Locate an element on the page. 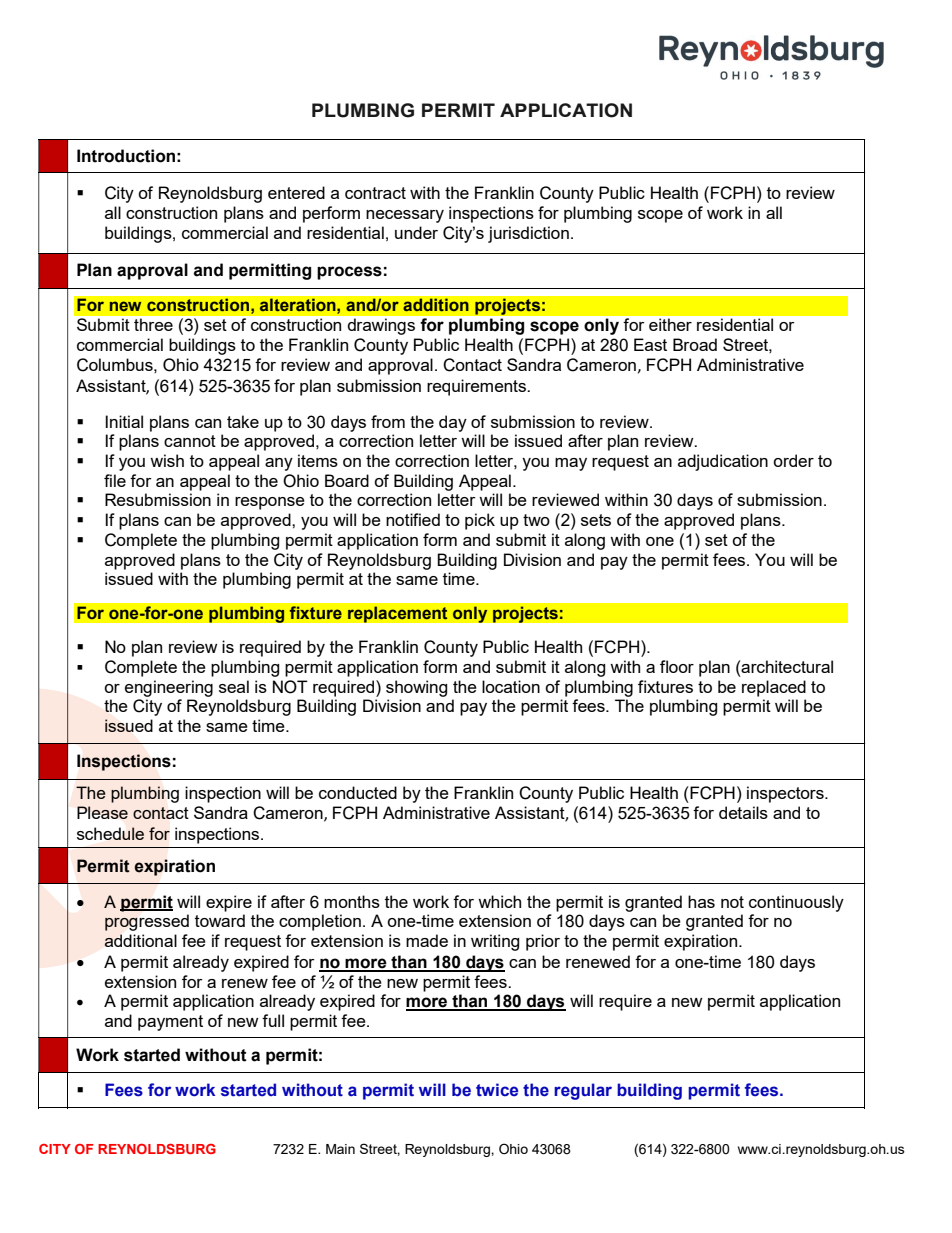 The image size is (952, 1233). floor is located at coordinates (677, 666).
